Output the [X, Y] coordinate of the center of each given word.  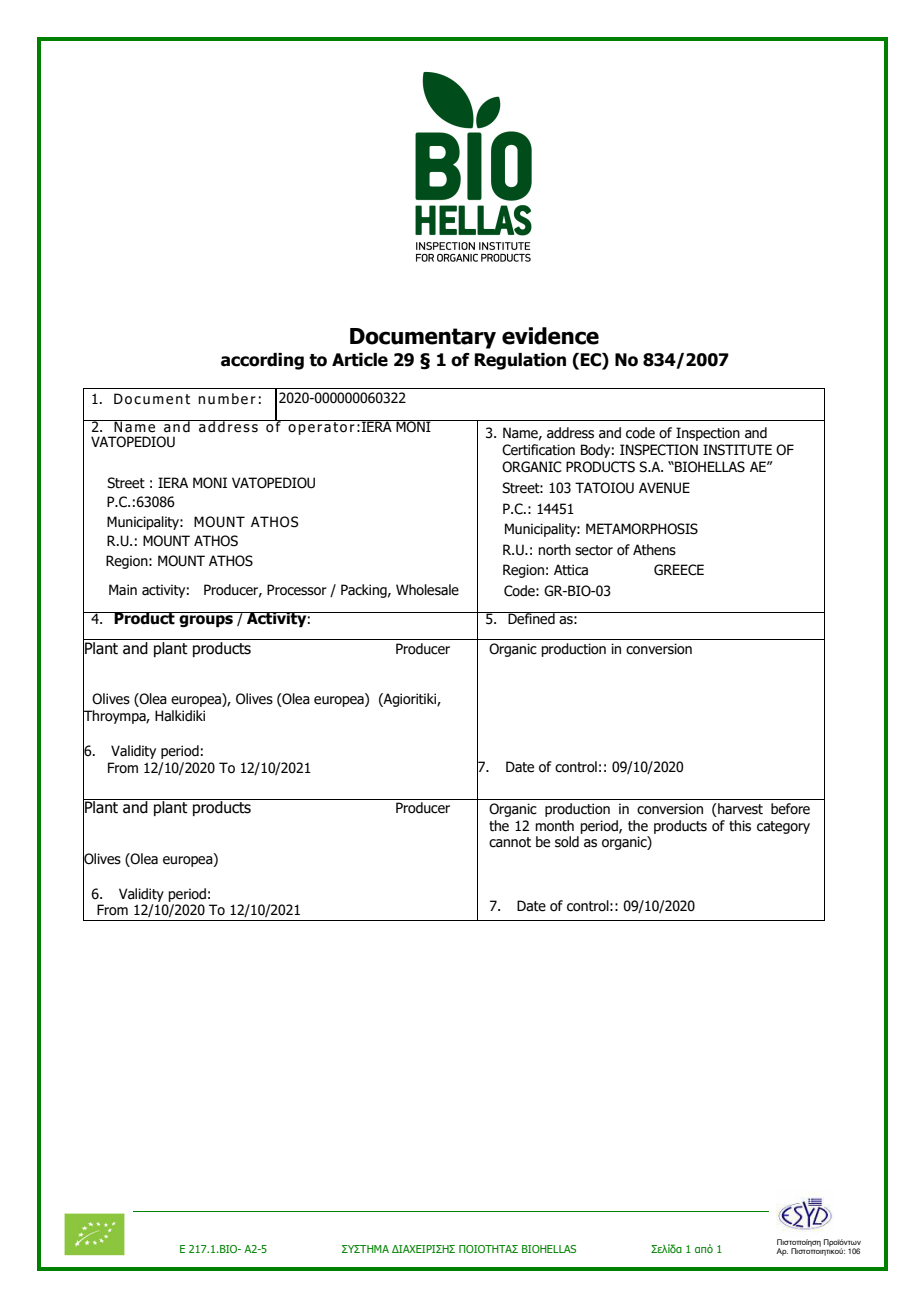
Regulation [520, 361]
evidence [550, 336]
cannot [510, 842]
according [262, 361]
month [554, 826]
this [740, 826]
